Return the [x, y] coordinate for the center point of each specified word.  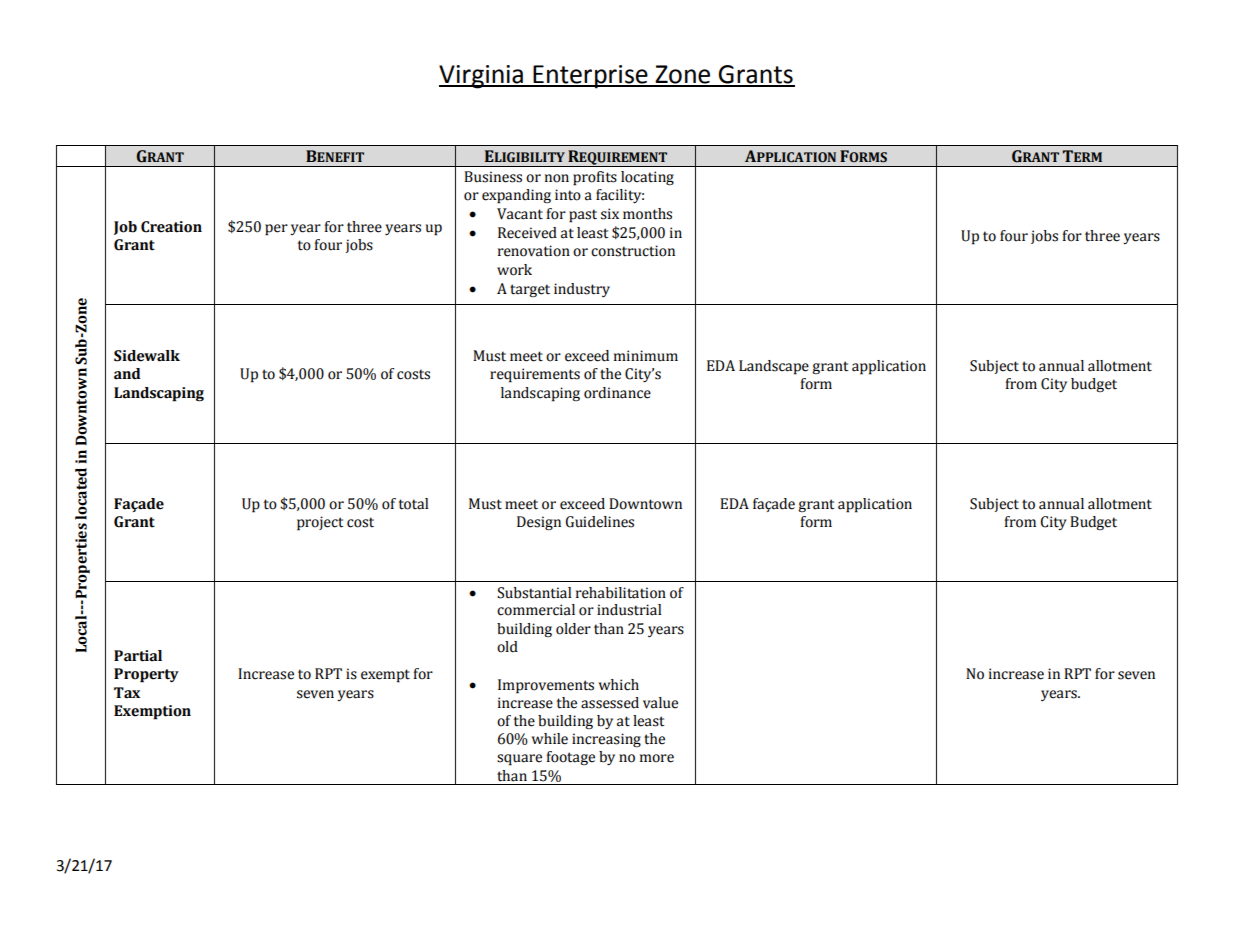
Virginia [482, 77]
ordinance [617, 393]
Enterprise [590, 77]
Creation [171, 227]
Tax [127, 693]
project [320, 523]
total [413, 504]
